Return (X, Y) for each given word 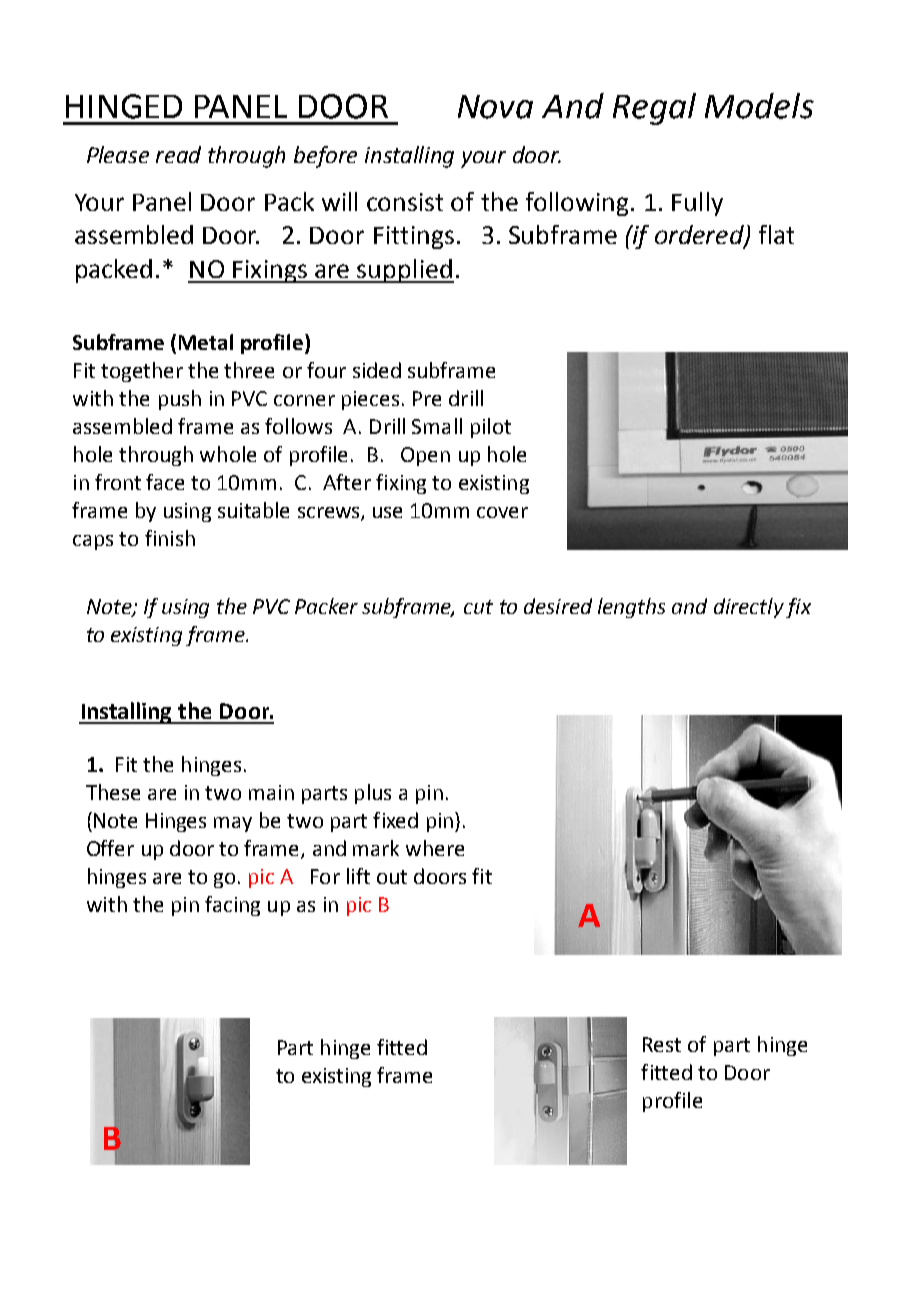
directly (749, 608)
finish (170, 538)
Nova (495, 107)
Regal (654, 109)
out (392, 877)
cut (478, 607)
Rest (662, 1044)
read (178, 154)
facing (232, 906)
